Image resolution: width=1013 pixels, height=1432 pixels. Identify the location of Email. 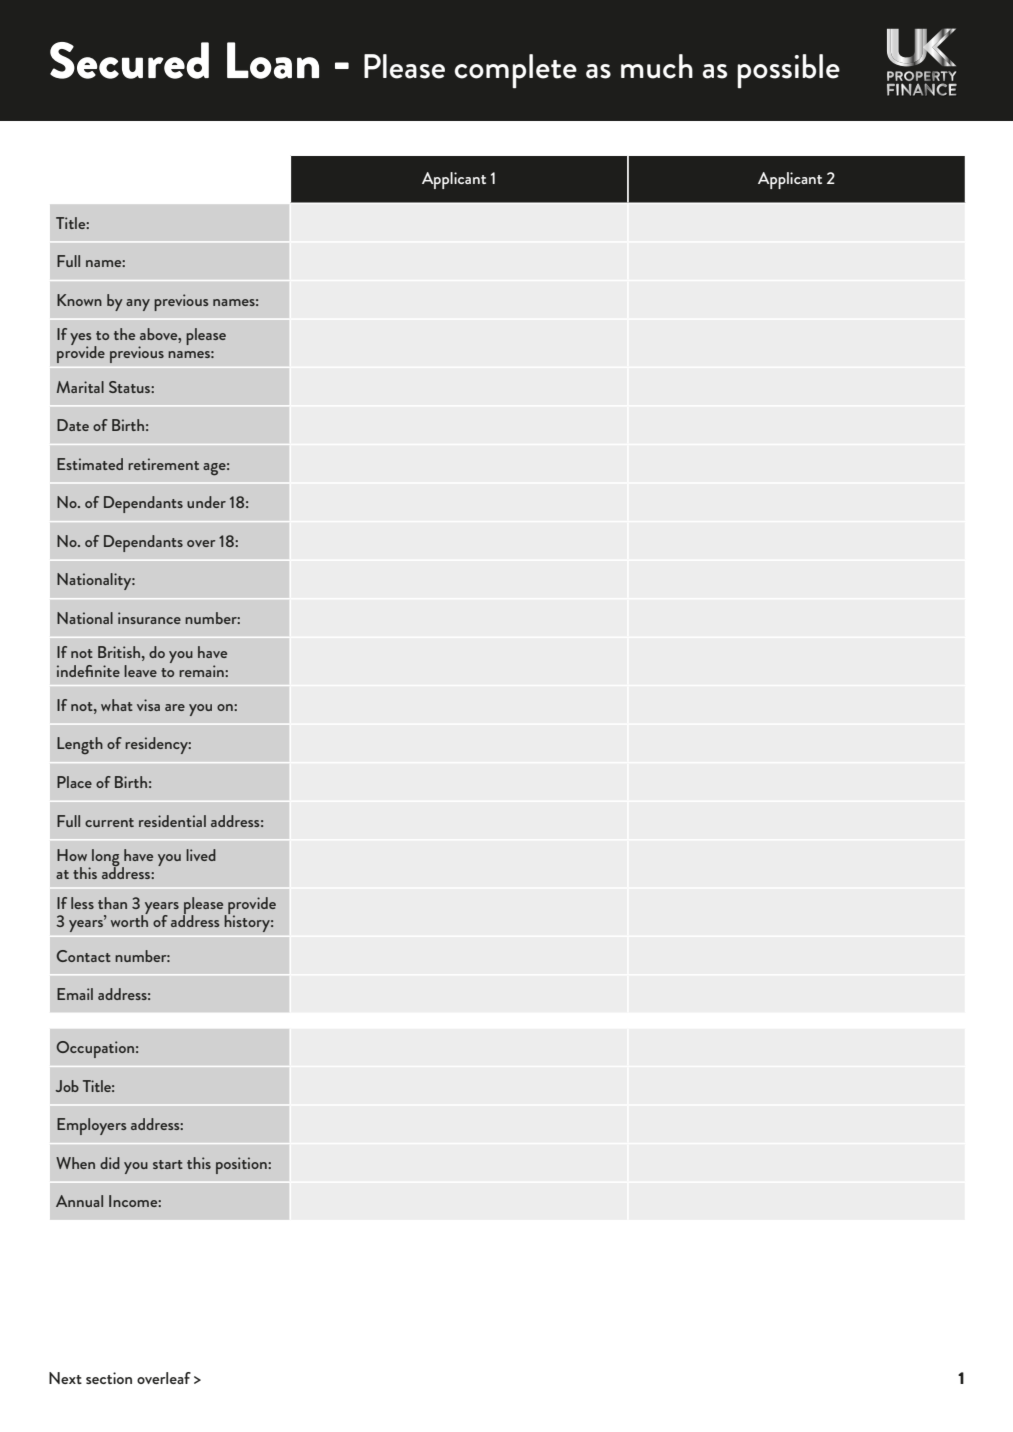
(75, 994).
